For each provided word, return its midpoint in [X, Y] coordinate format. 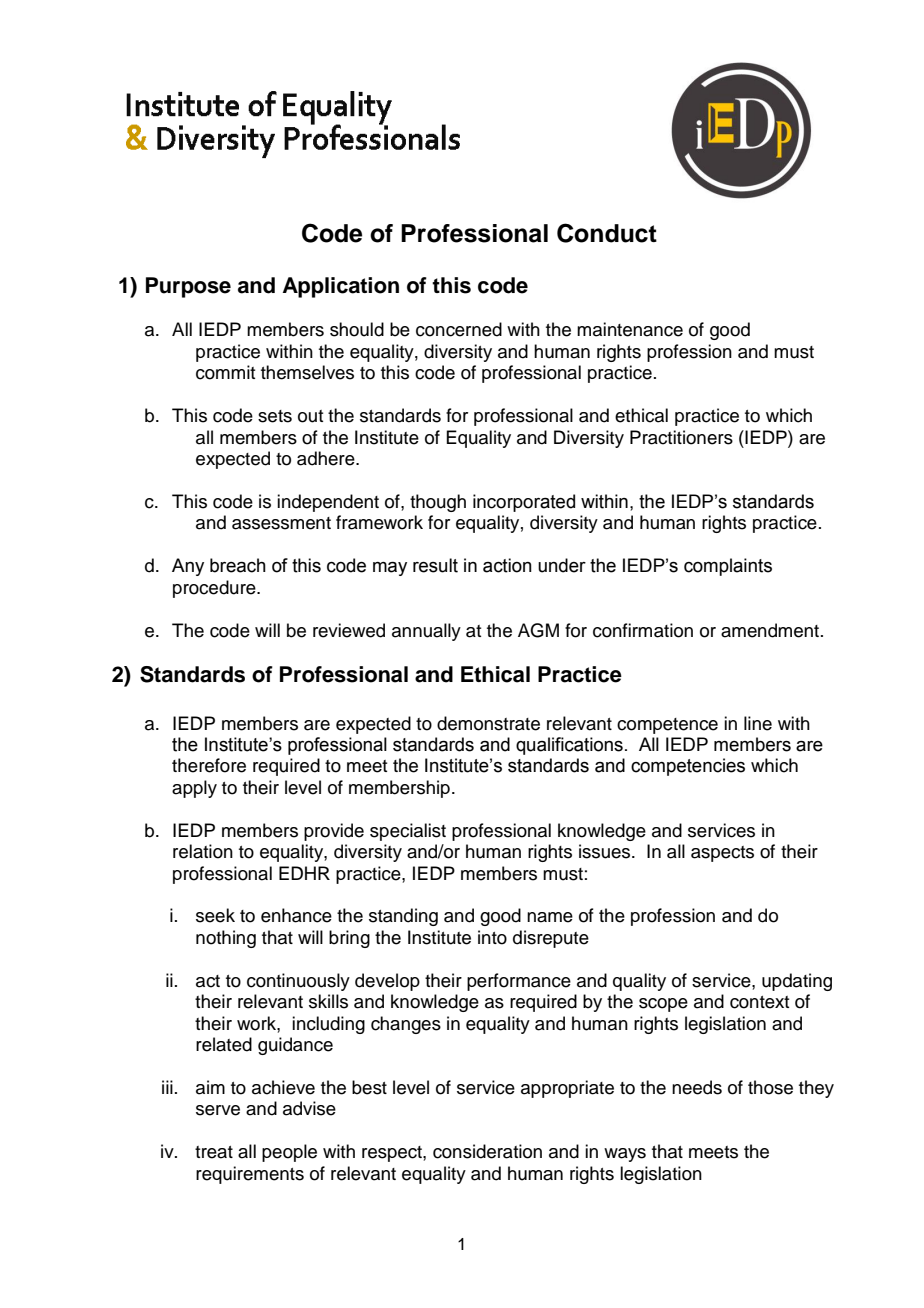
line [758, 723]
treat [214, 1152]
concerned [459, 329]
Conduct [607, 233]
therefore [209, 765]
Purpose [188, 287]
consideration [487, 1151]
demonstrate [488, 723]
